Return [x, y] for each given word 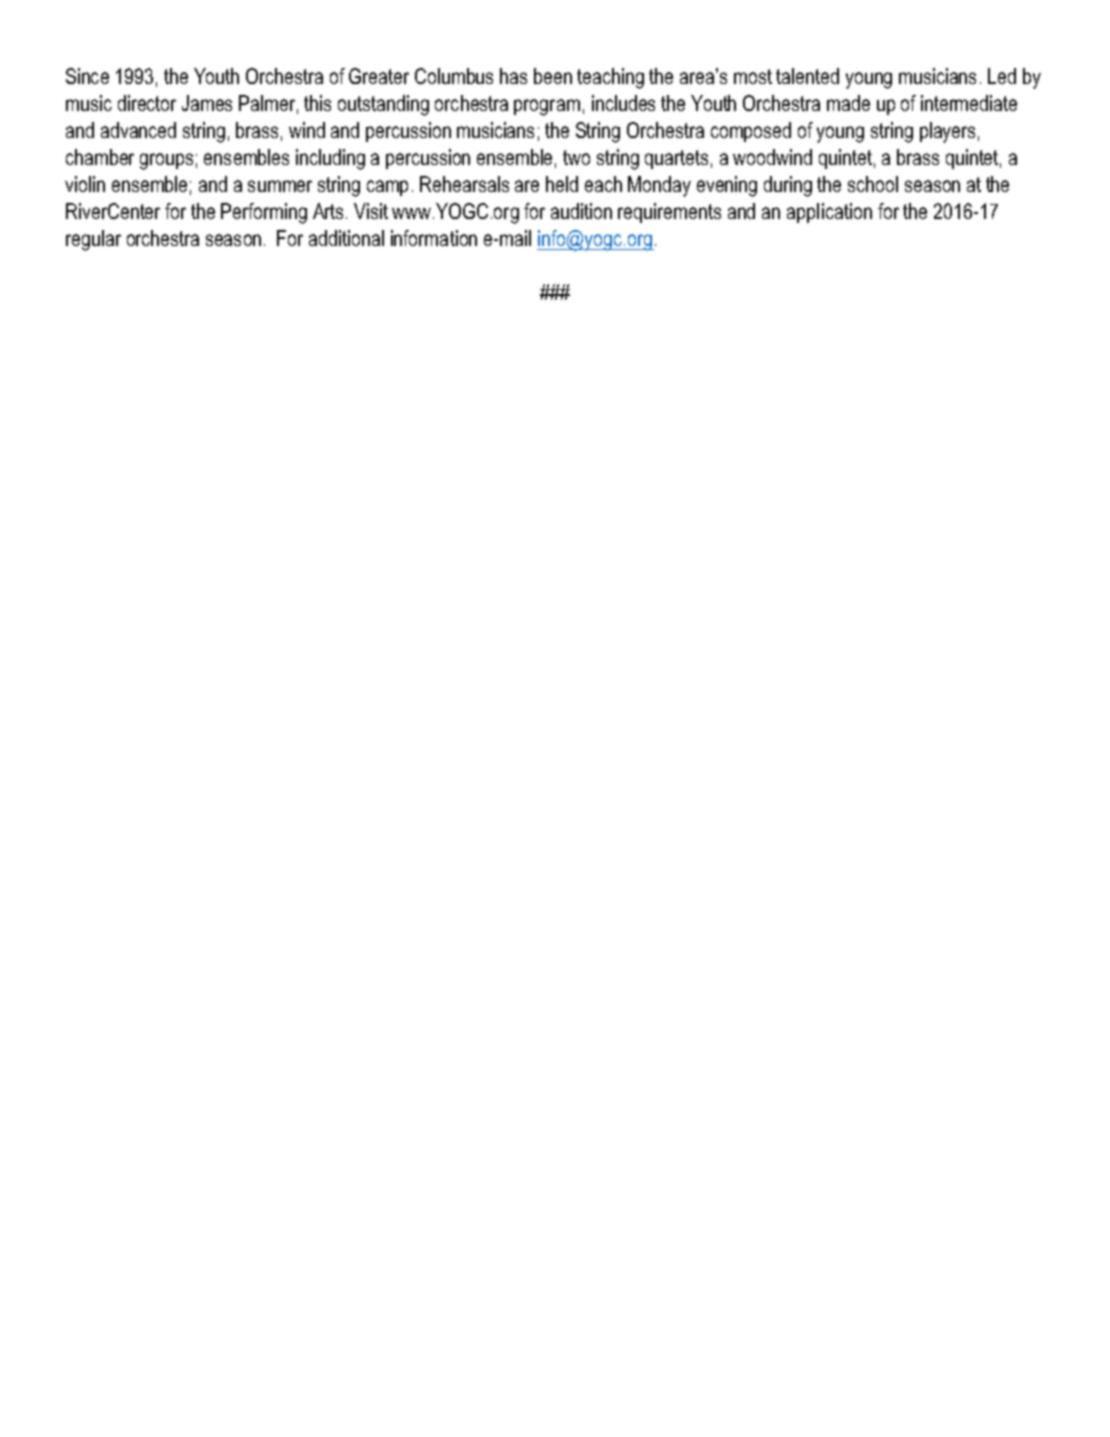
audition [581, 211]
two [576, 157]
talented [807, 76]
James [207, 103]
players [947, 132]
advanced [138, 130]
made [848, 103]
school [873, 184]
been [553, 76]
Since [87, 76]
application [829, 213]
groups [166, 161]
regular [93, 240]
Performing [264, 213]
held [562, 184]
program [547, 107]
